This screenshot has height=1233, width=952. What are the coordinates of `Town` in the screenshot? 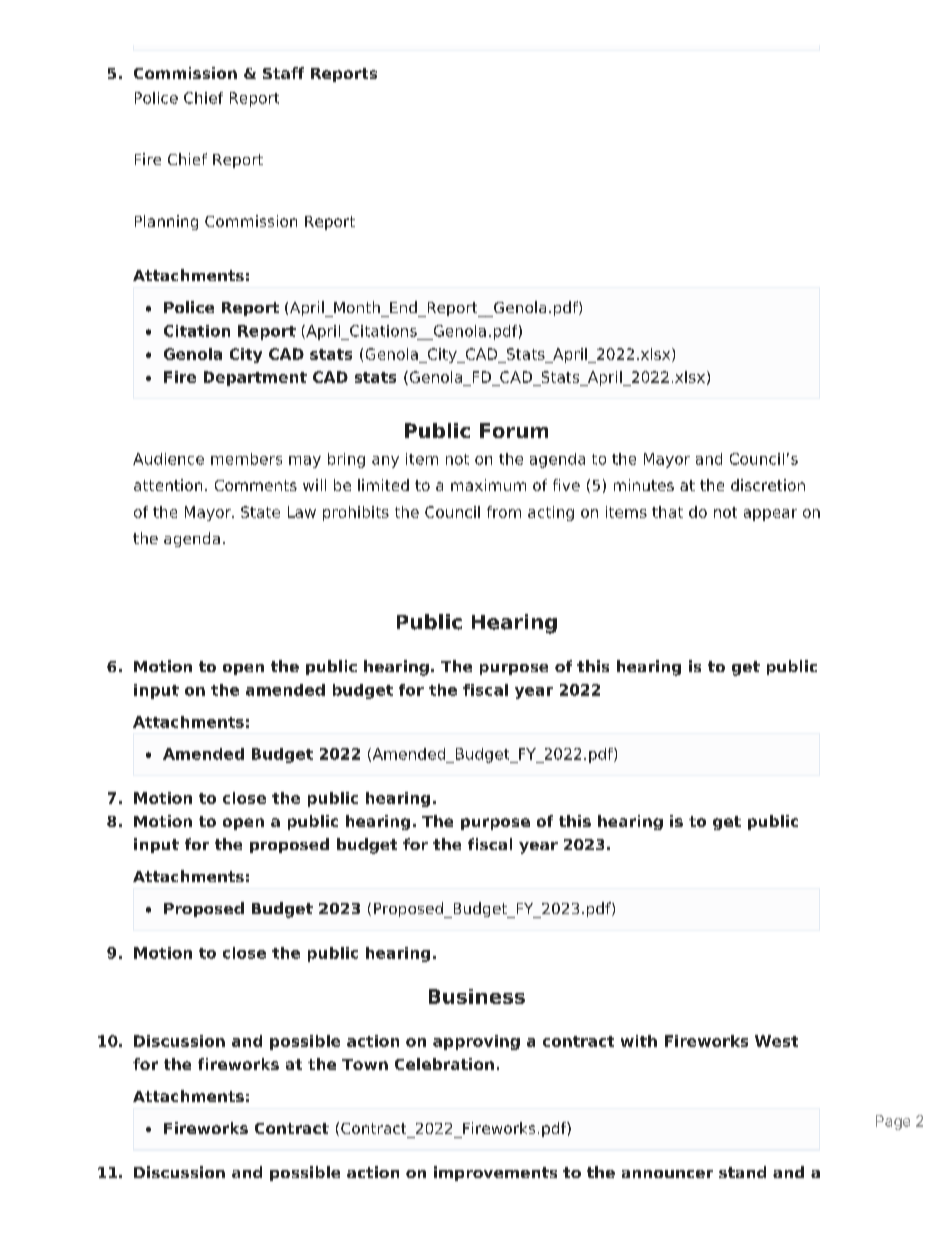 It's located at (365, 1064).
